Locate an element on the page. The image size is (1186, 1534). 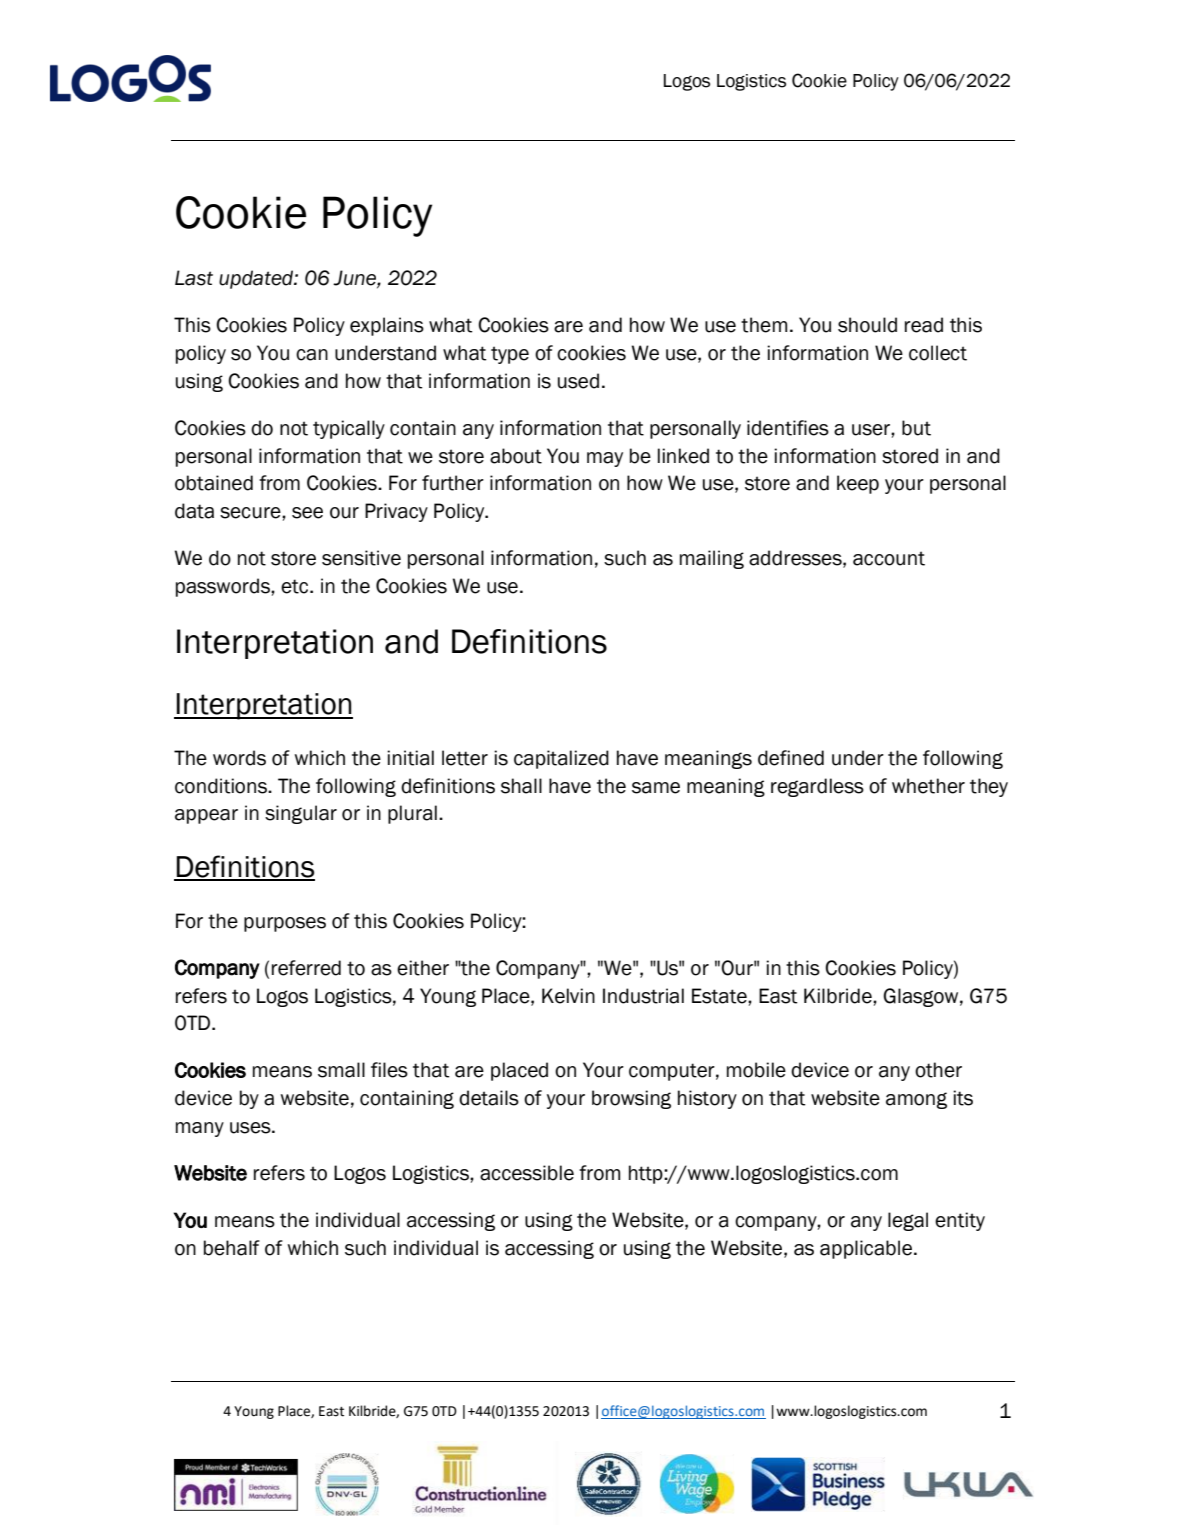
behalf is located at coordinates (232, 1248).
